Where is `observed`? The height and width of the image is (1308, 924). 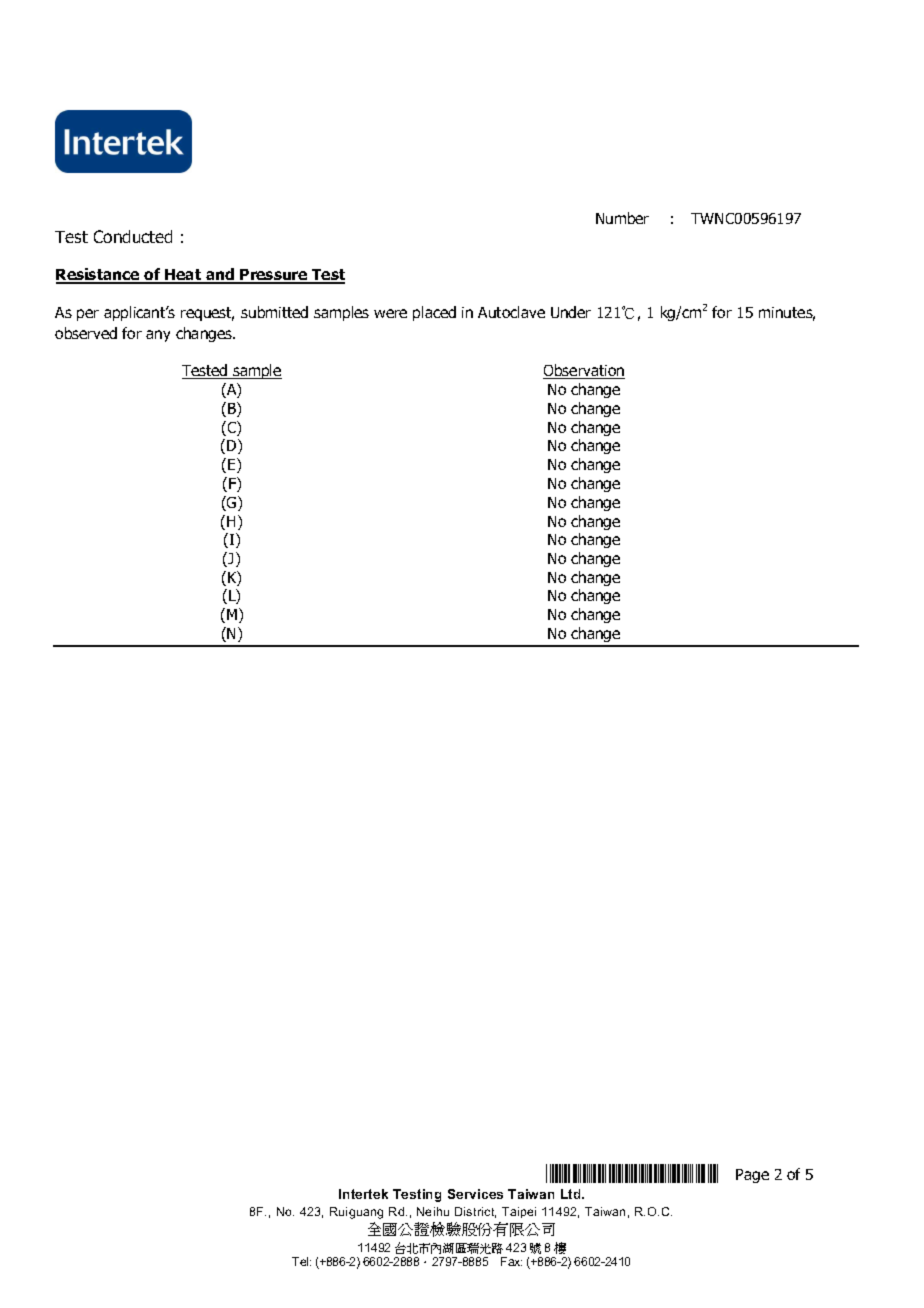 observed is located at coordinates (86, 333).
